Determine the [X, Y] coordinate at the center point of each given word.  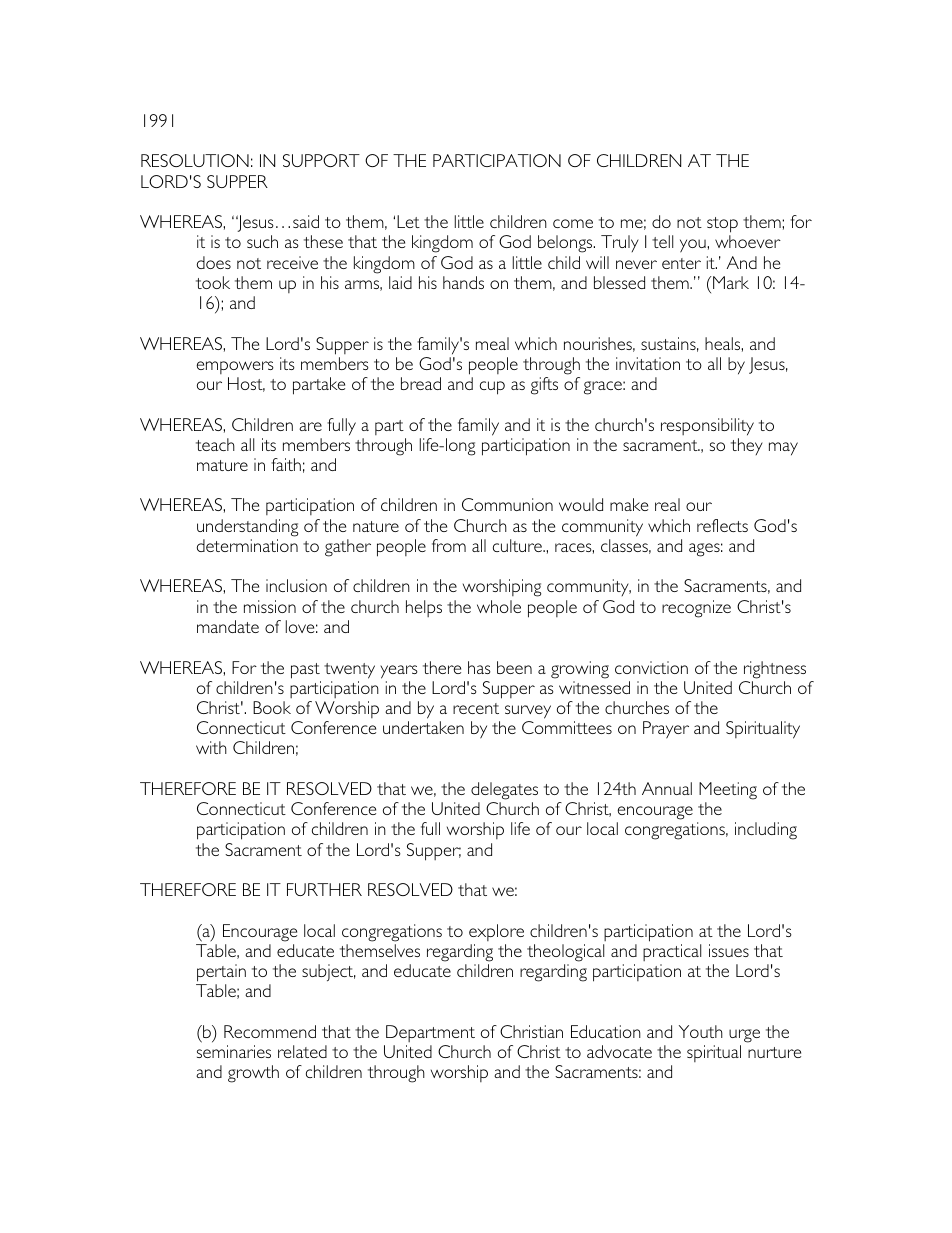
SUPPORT [321, 160]
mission [270, 606]
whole [499, 606]
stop [722, 225]
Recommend [270, 1031]
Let [408, 221]
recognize [696, 609]
